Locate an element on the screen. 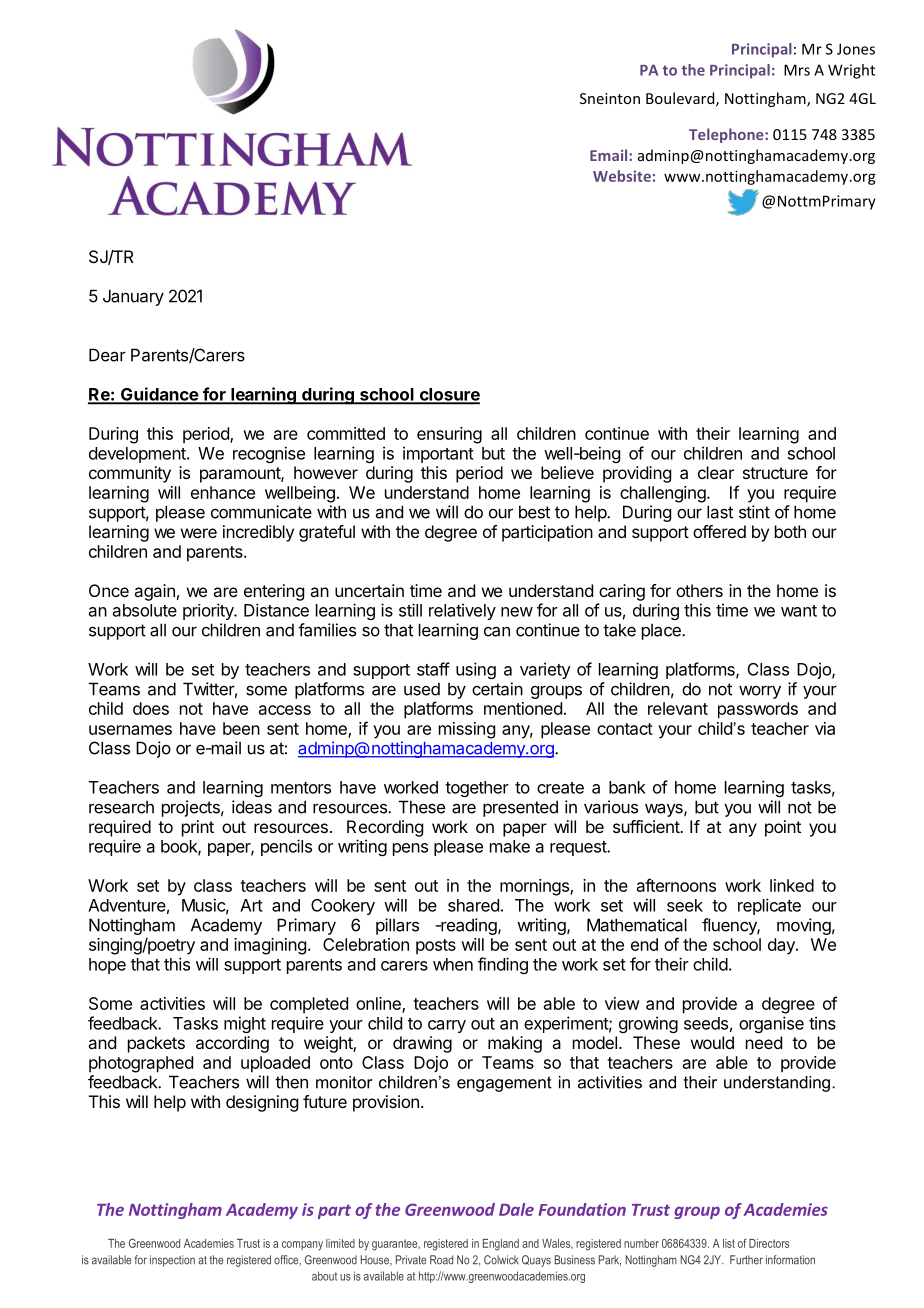  using is located at coordinates (476, 670).
